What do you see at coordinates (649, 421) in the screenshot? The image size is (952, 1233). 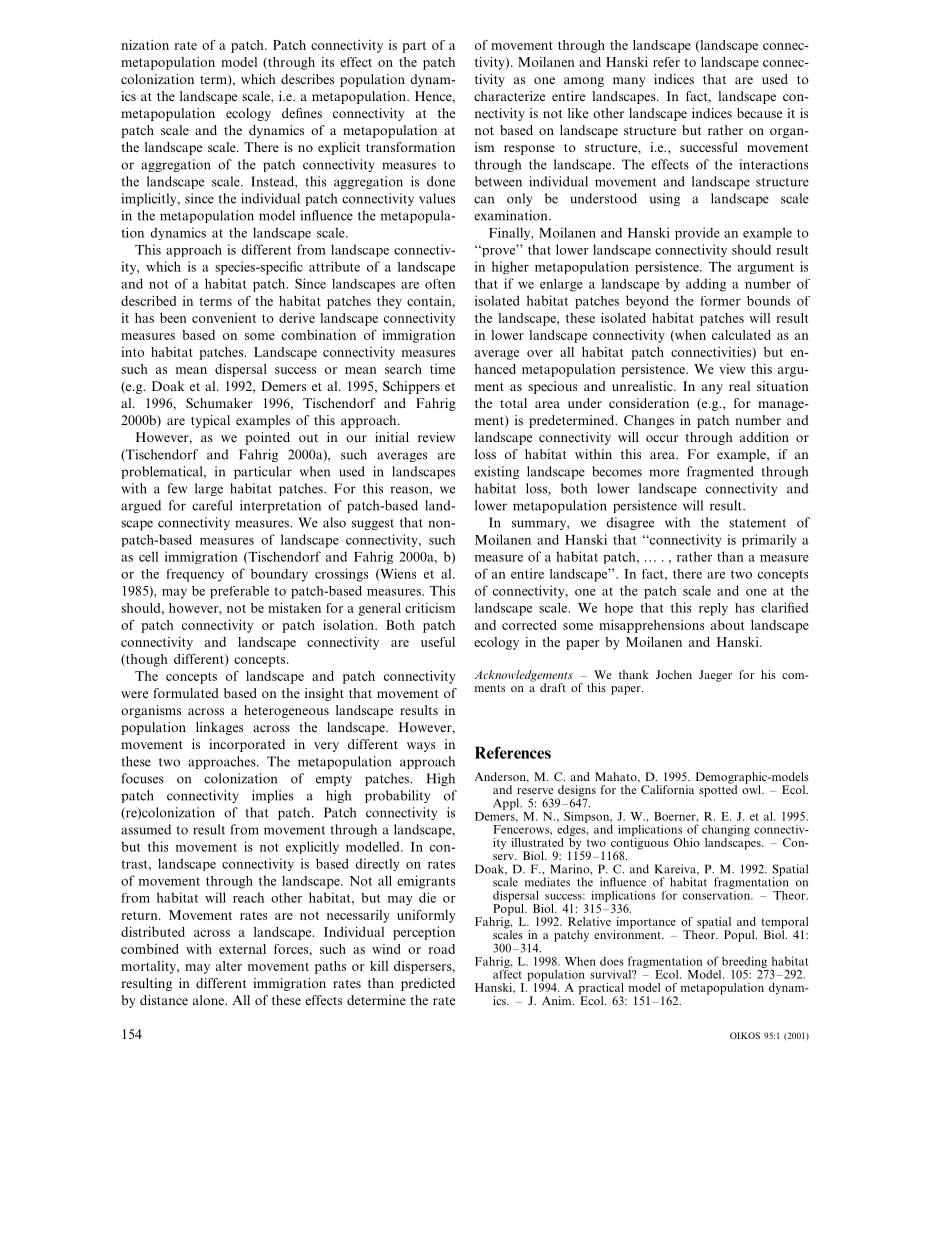 I see `Changes` at bounding box center [649, 421].
